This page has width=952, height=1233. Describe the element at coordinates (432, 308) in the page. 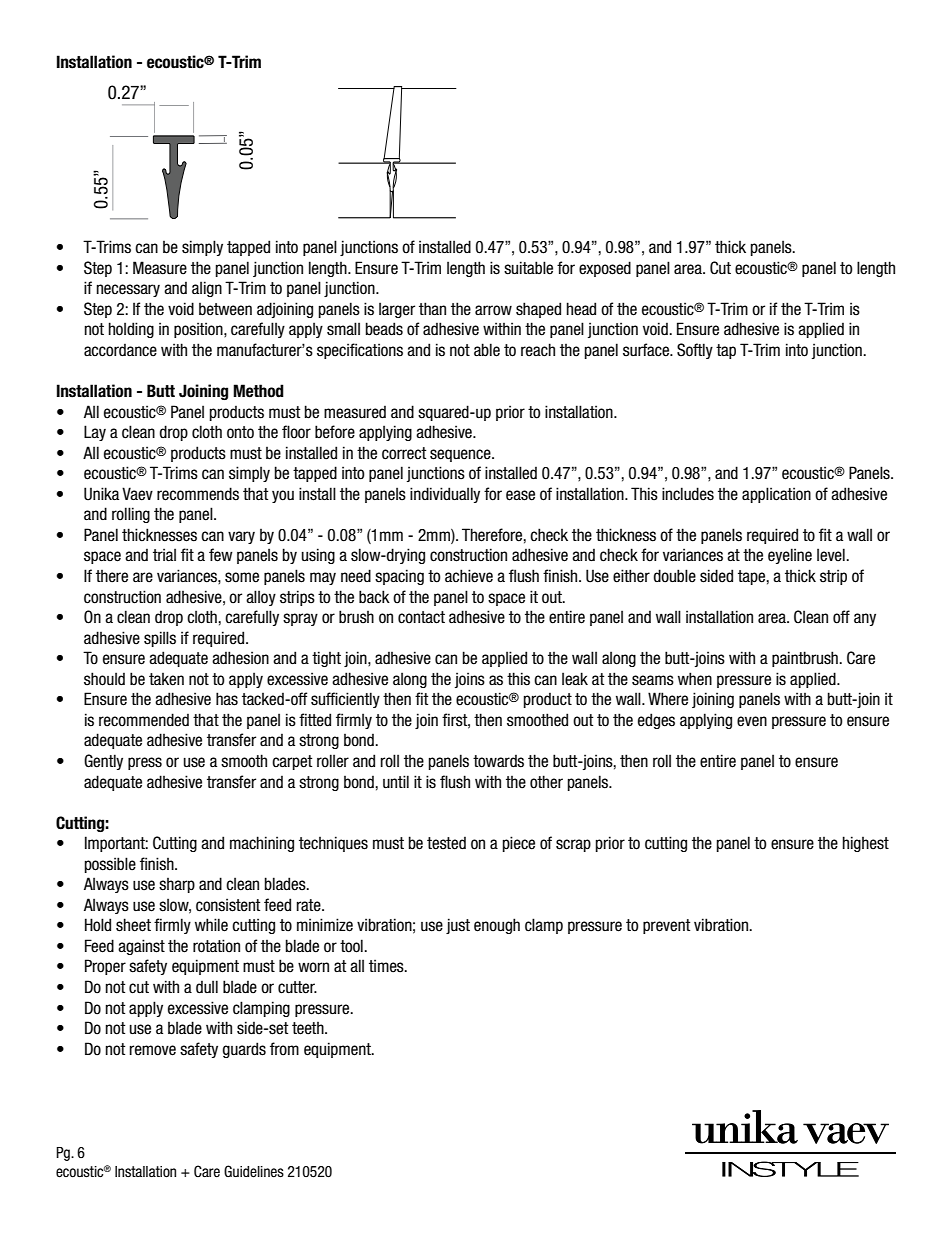

I see `than` at that location.
